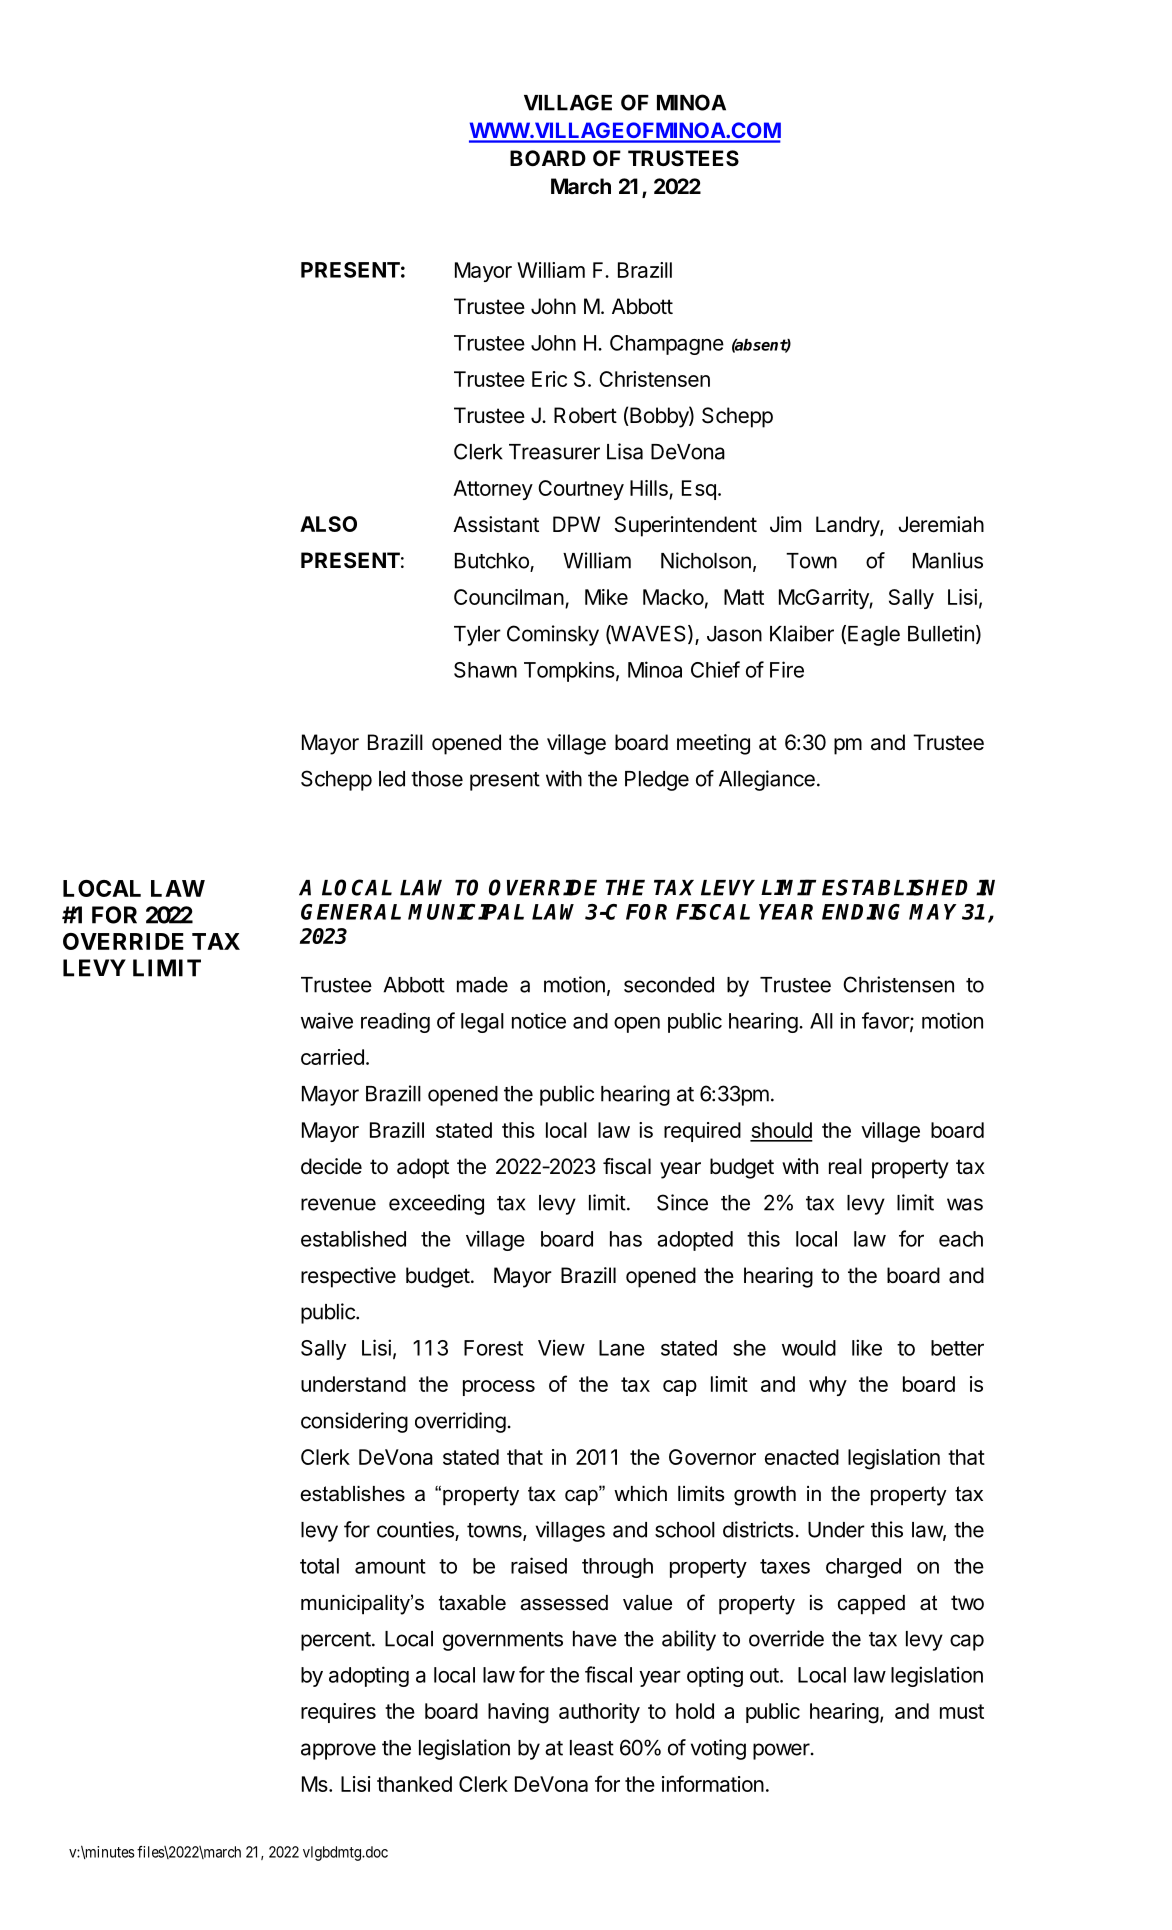 The width and height of the screenshot is (1172, 1930). What do you see at coordinates (354, 1422) in the screenshot?
I see `considering` at bounding box center [354, 1422].
